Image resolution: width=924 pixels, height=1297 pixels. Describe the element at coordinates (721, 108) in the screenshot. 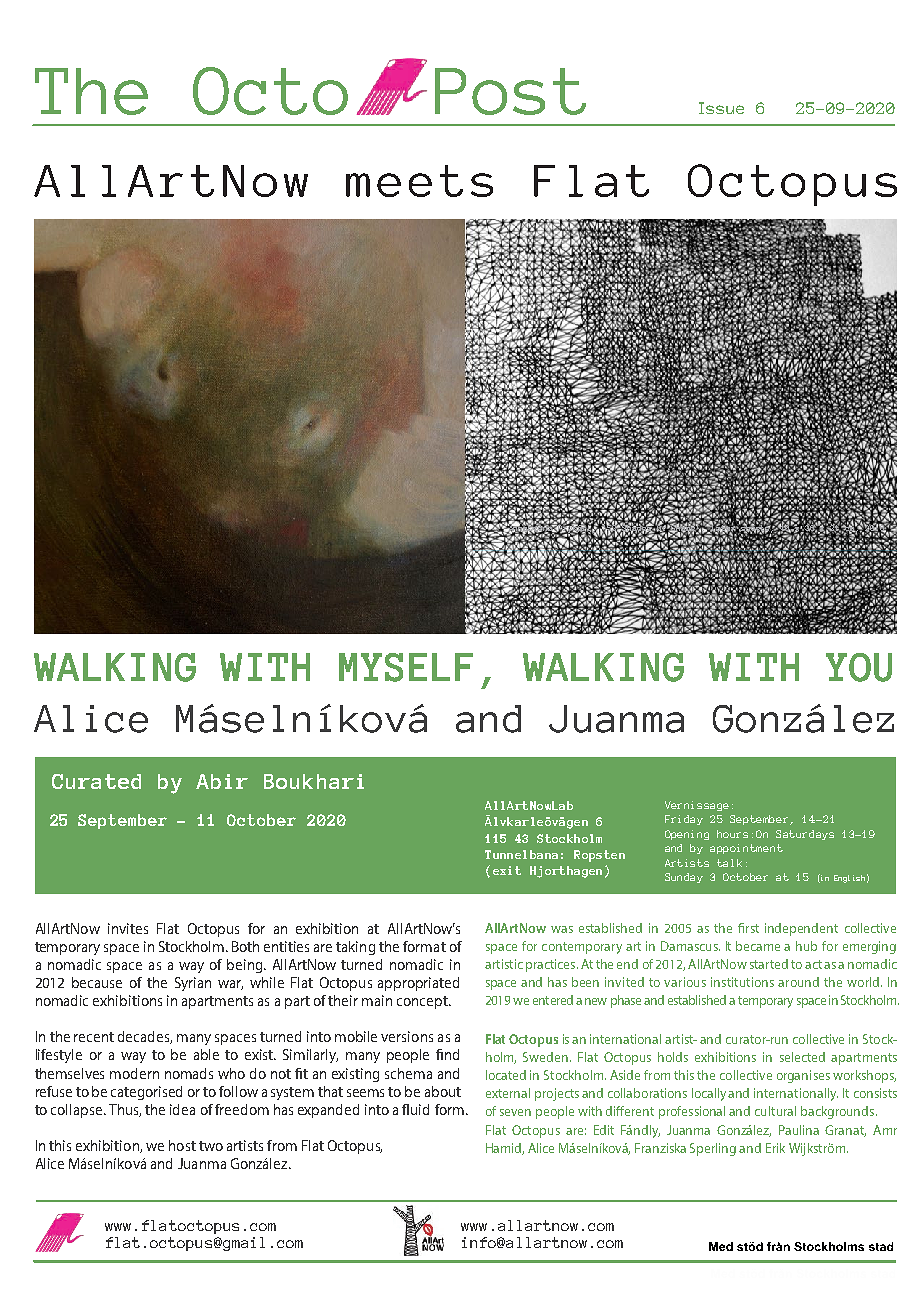

I see `Issue` at that location.
